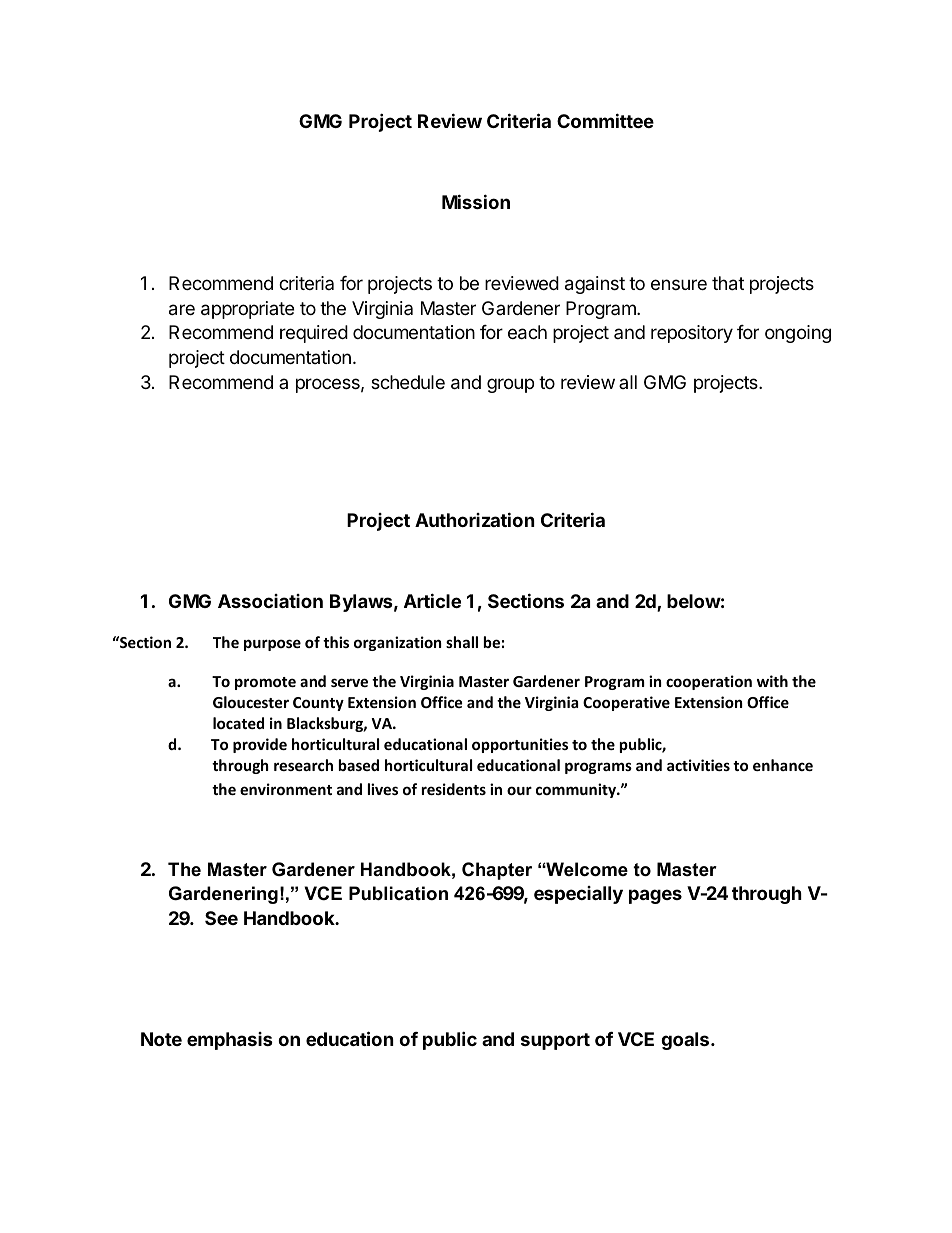 Image resolution: width=952 pixels, height=1233 pixels. What do you see at coordinates (709, 682) in the screenshot?
I see `cooperation` at bounding box center [709, 682].
